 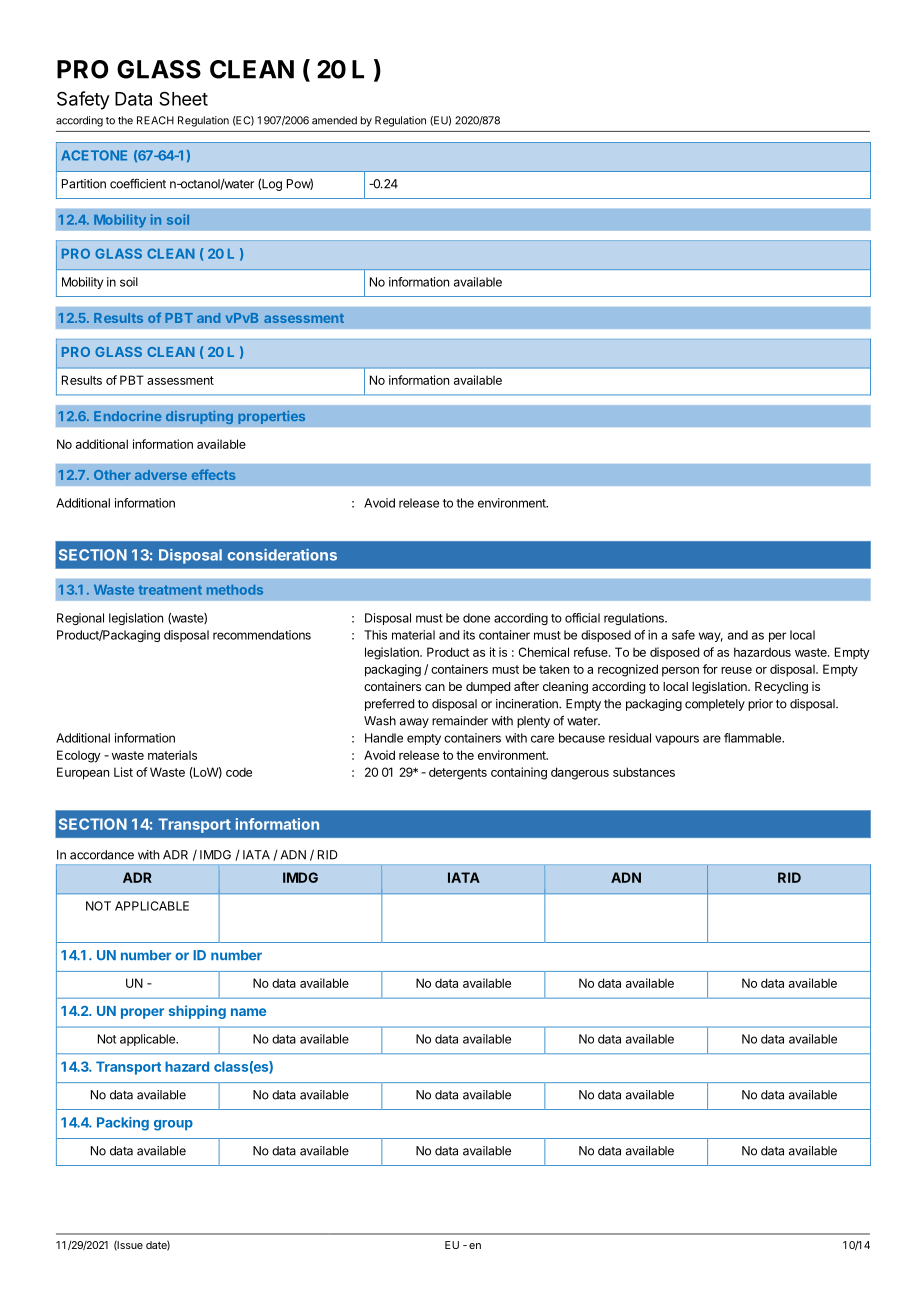 I want to click on treatment, so click(x=170, y=590).
